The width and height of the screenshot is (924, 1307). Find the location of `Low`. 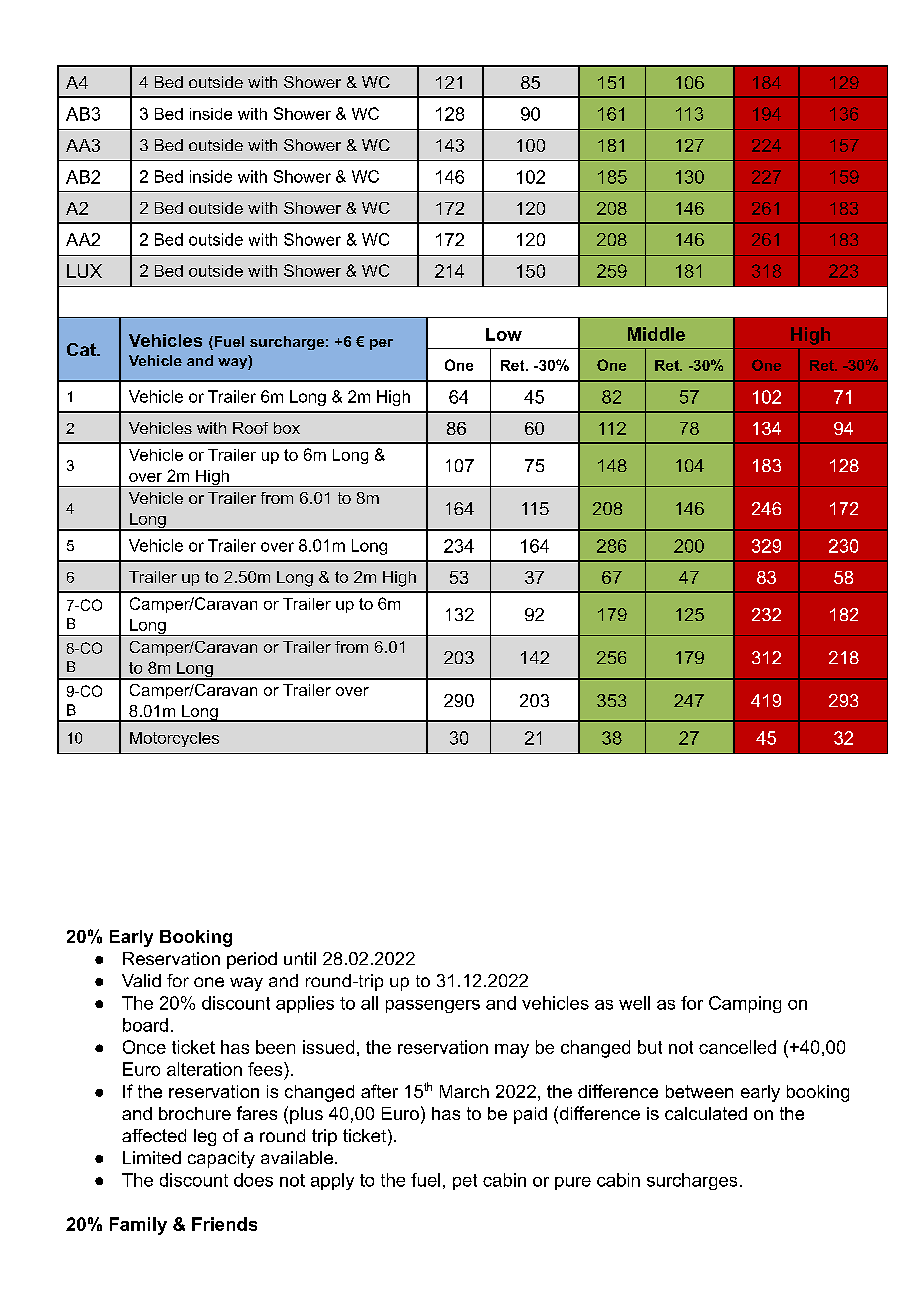

Low is located at coordinates (504, 334).
